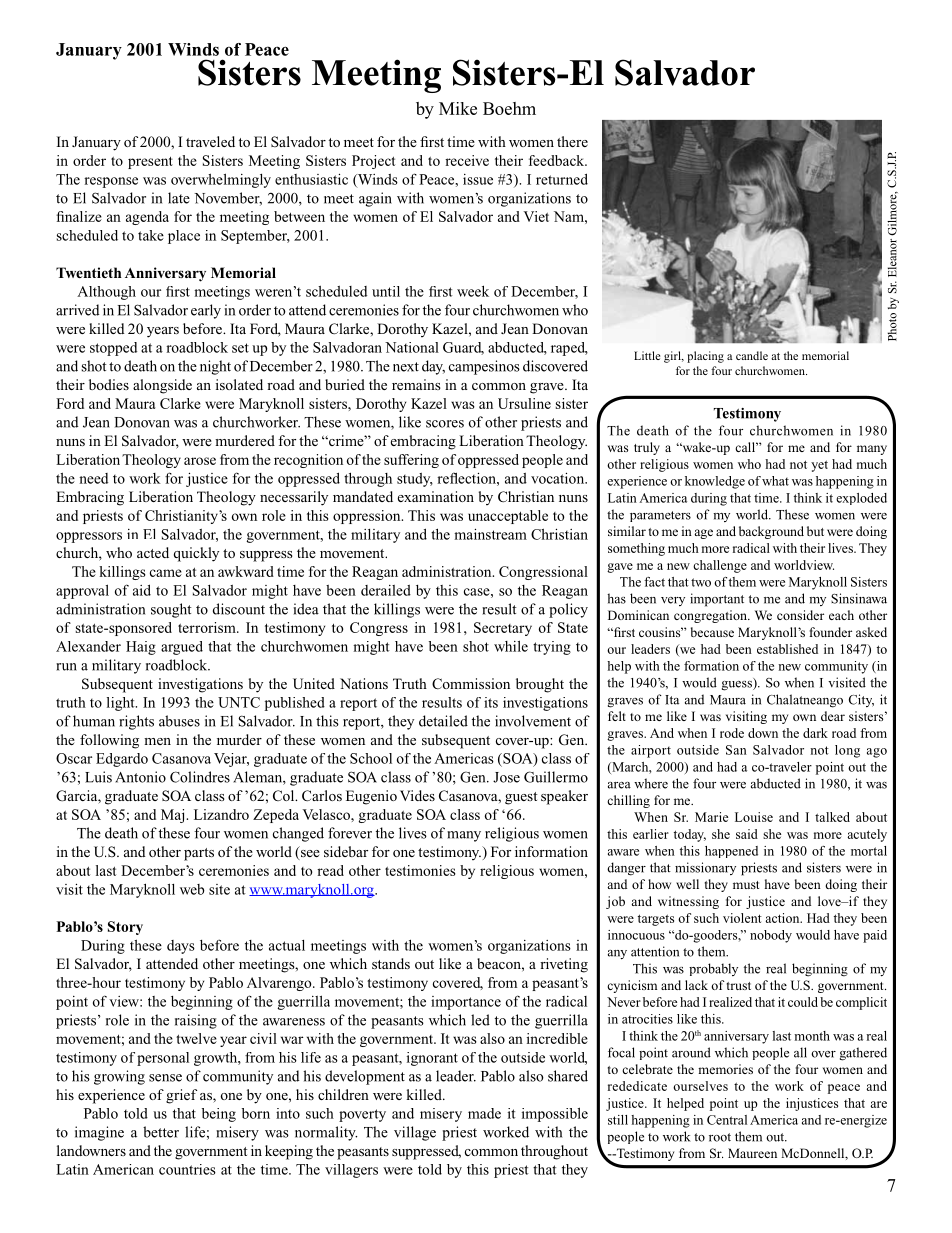 The height and width of the screenshot is (1233, 952). I want to click on present, so click(150, 163).
